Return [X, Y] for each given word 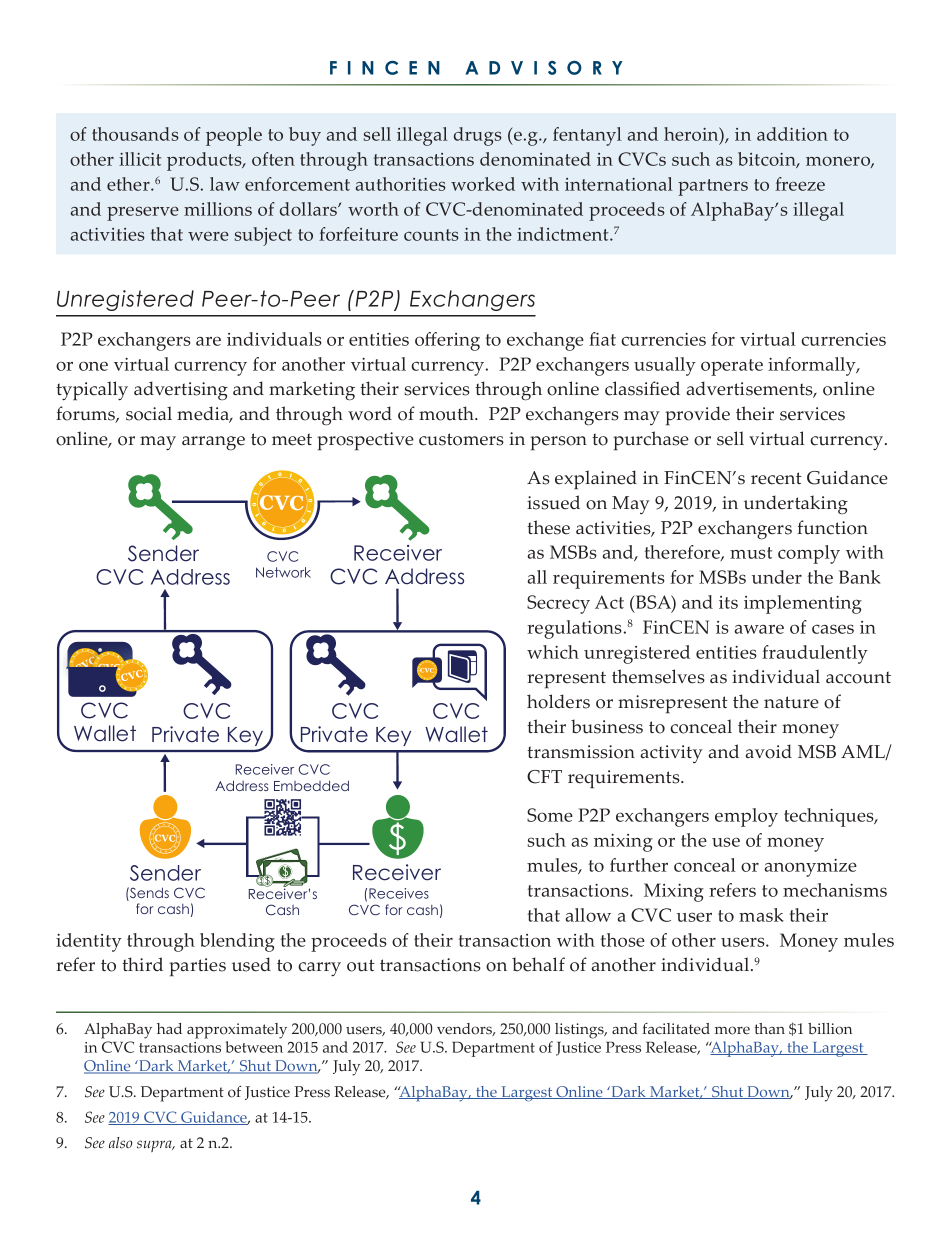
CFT [544, 777]
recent [776, 478]
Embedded [311, 785]
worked [483, 184]
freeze [800, 184]
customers [461, 439]
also [120, 1143]
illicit [140, 159]
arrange [213, 443]
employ [746, 817]
